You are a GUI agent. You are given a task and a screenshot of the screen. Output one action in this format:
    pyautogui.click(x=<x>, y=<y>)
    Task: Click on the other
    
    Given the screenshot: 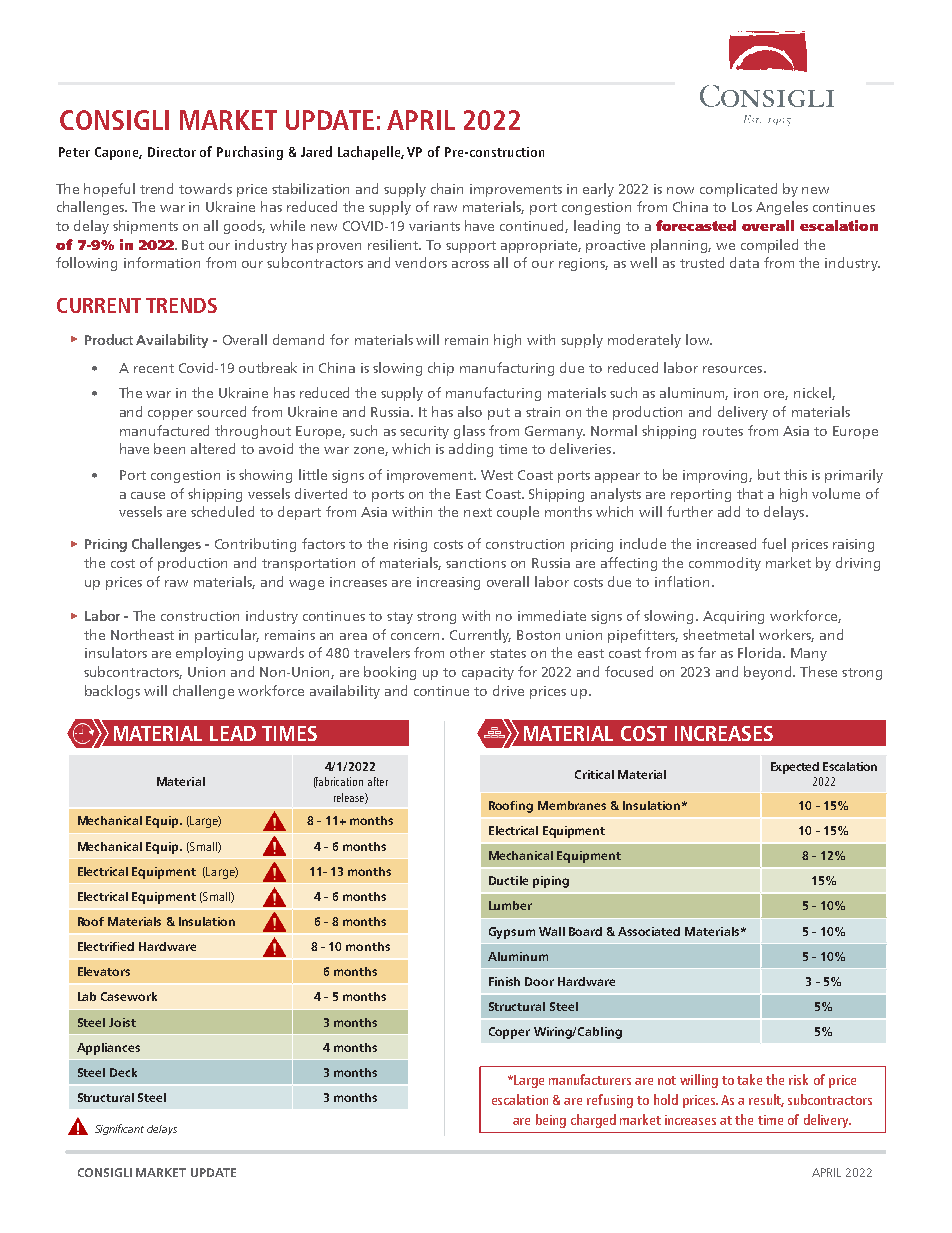 What is the action you would take?
    pyautogui.click(x=467, y=652)
